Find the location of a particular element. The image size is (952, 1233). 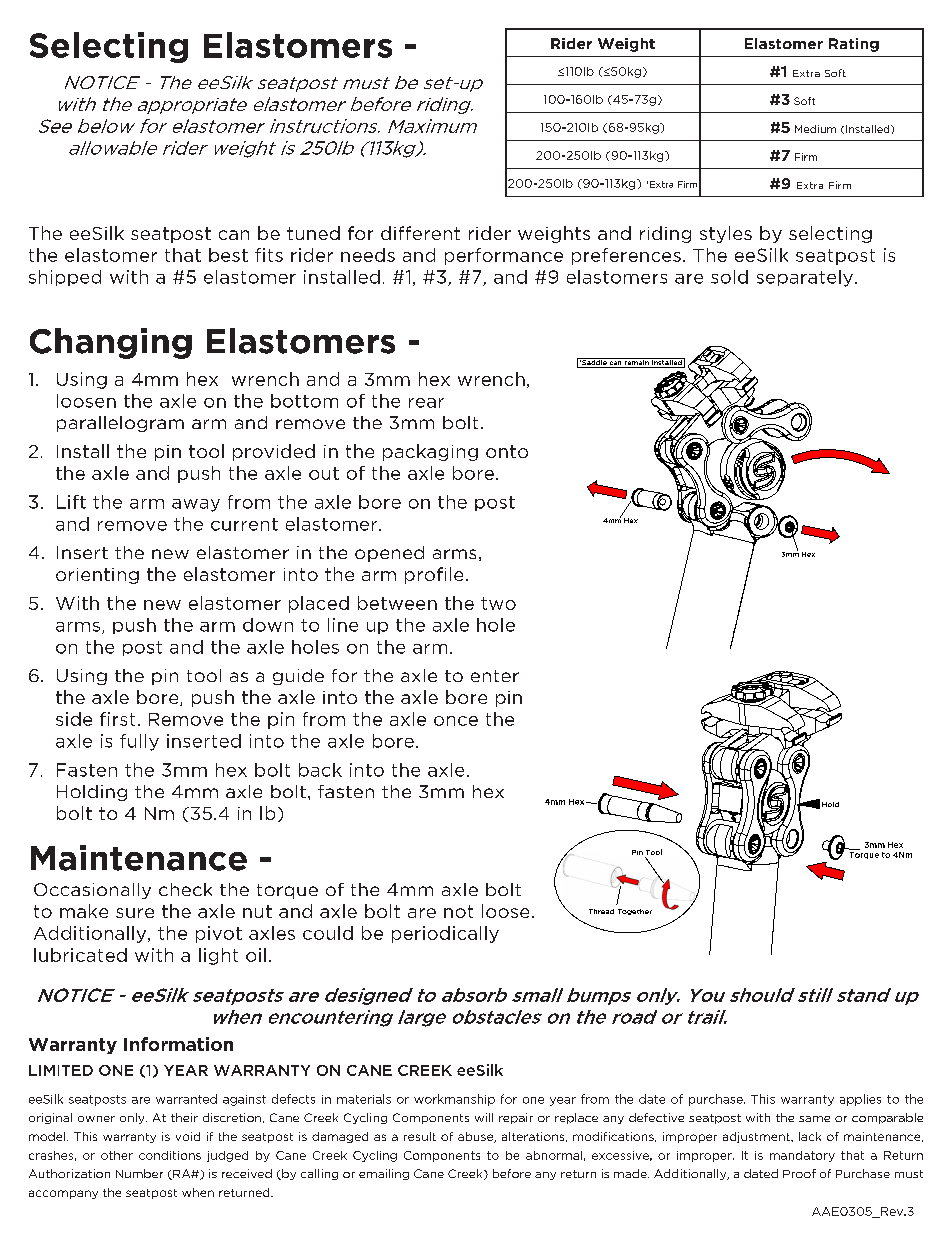

different is located at coordinates (420, 233).
